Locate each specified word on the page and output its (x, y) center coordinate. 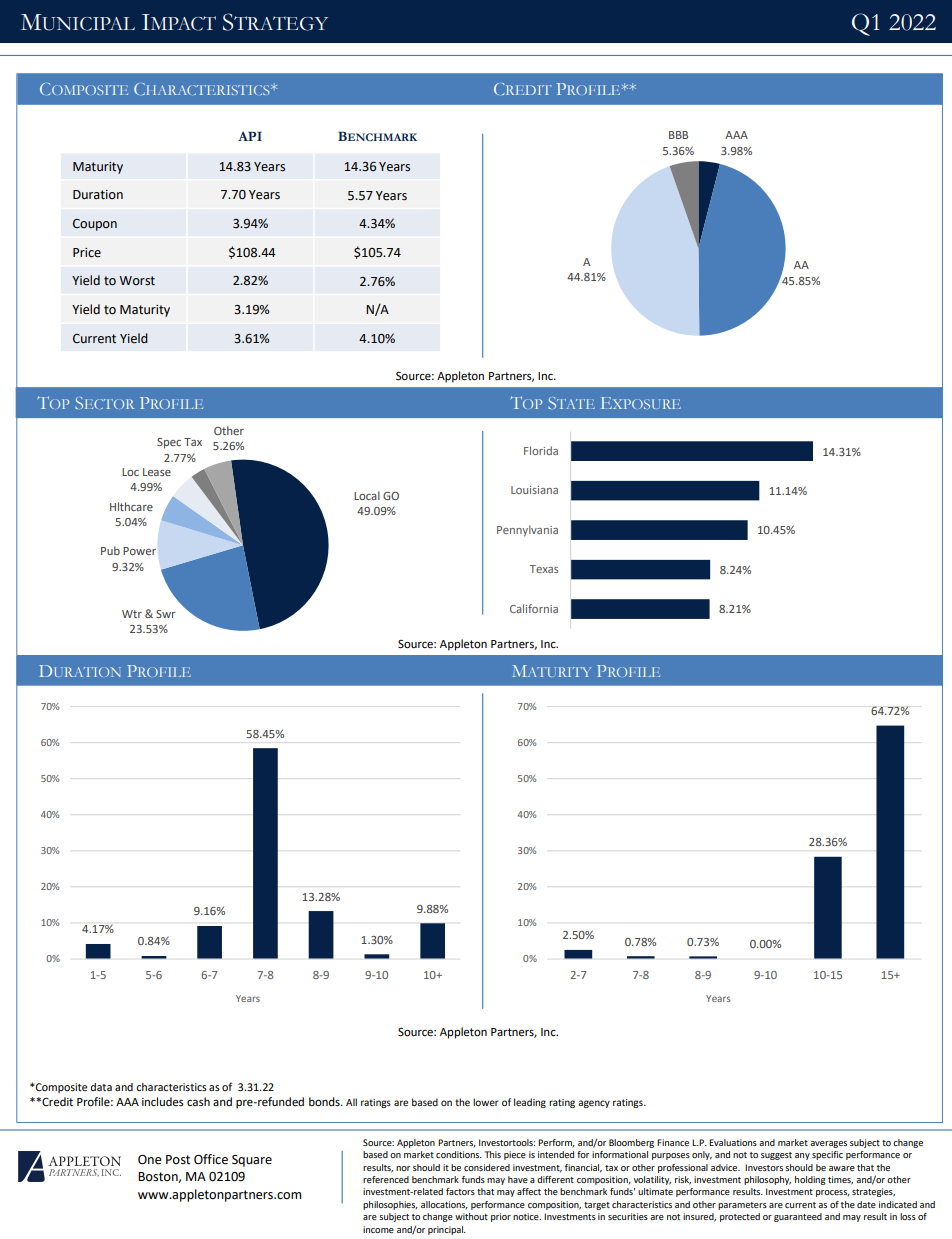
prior (501, 1217)
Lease (157, 472)
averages (828, 1144)
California (534, 608)
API (250, 136)
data (101, 1087)
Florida (541, 450)
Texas (544, 569)
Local (367, 495)
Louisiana (534, 490)
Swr (165, 614)
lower (486, 1102)
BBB (678, 135)
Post (178, 1160)
